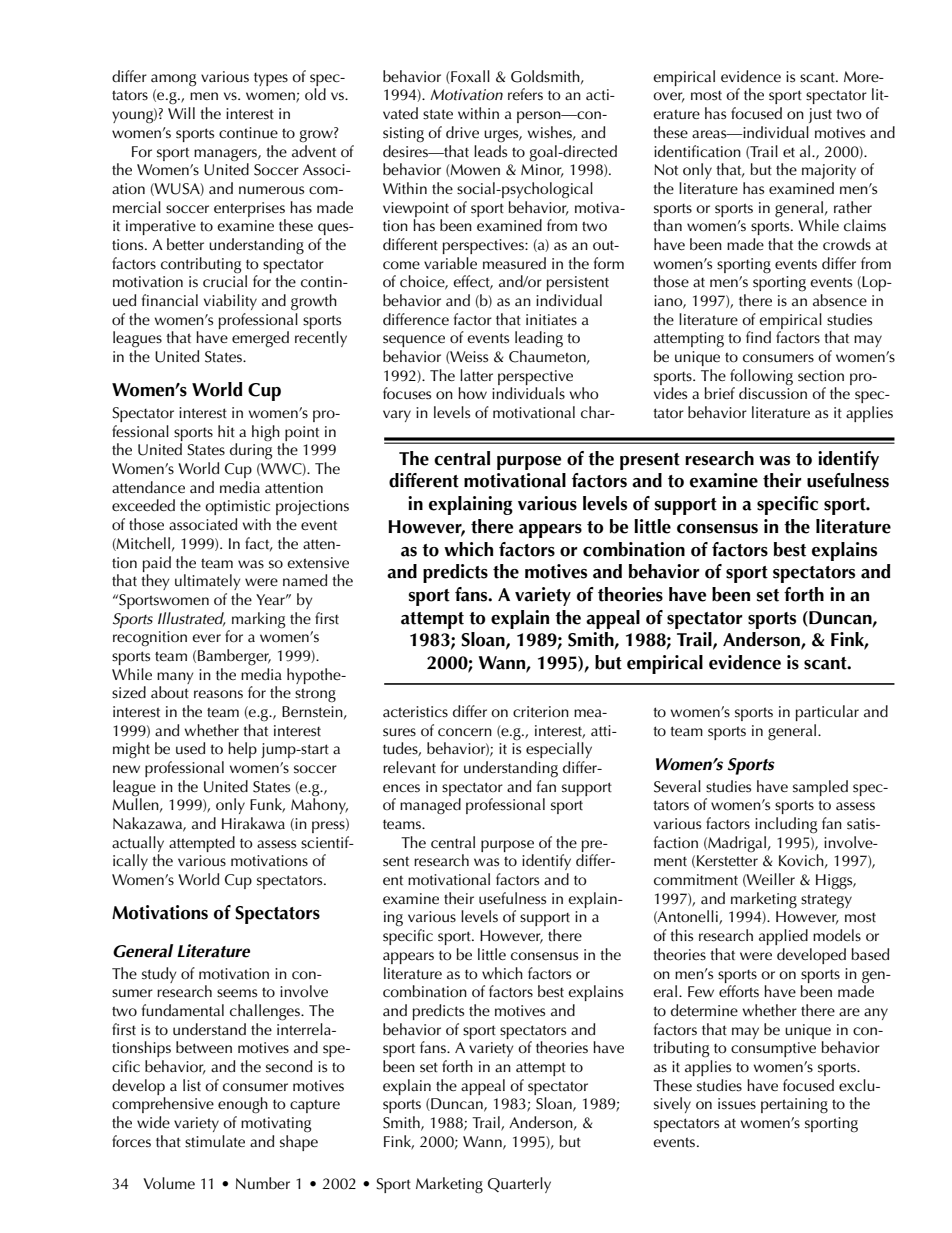  Describe the element at coordinates (827, 713) in the screenshot. I see `particular` at that location.
